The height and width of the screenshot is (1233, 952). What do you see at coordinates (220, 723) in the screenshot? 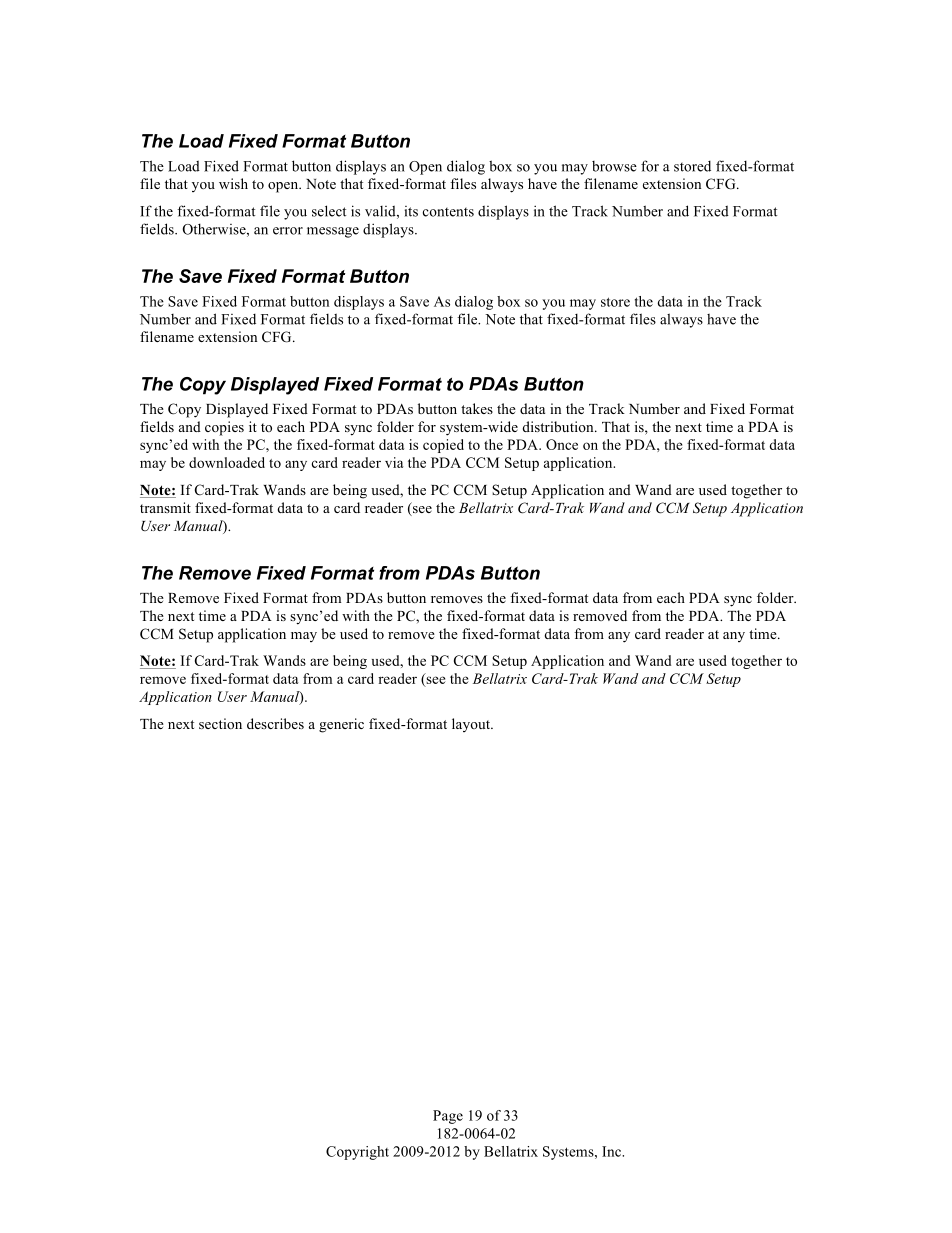
I see `section` at bounding box center [220, 723].
